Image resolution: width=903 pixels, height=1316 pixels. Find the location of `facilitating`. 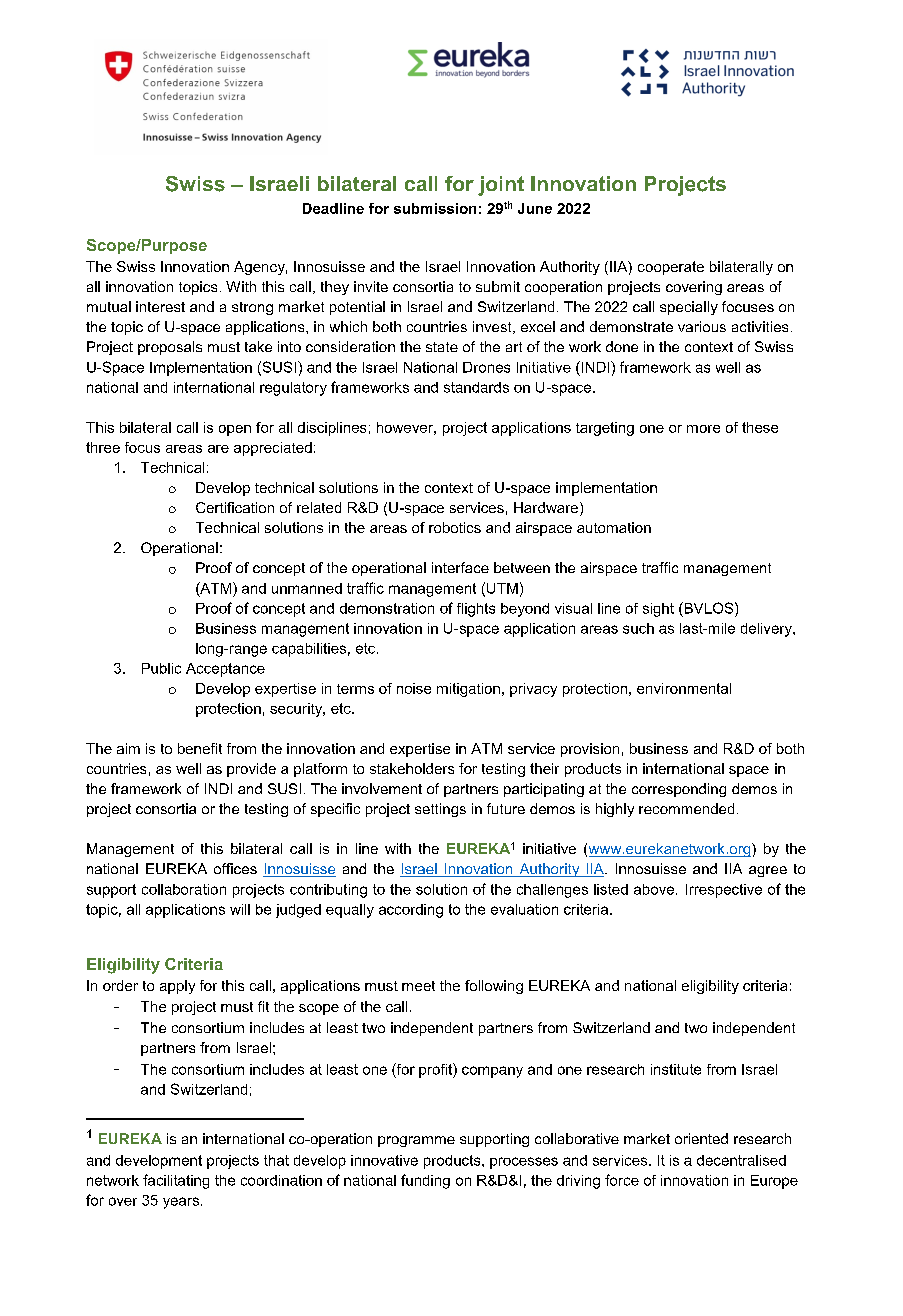

facilitating is located at coordinates (176, 1181).
